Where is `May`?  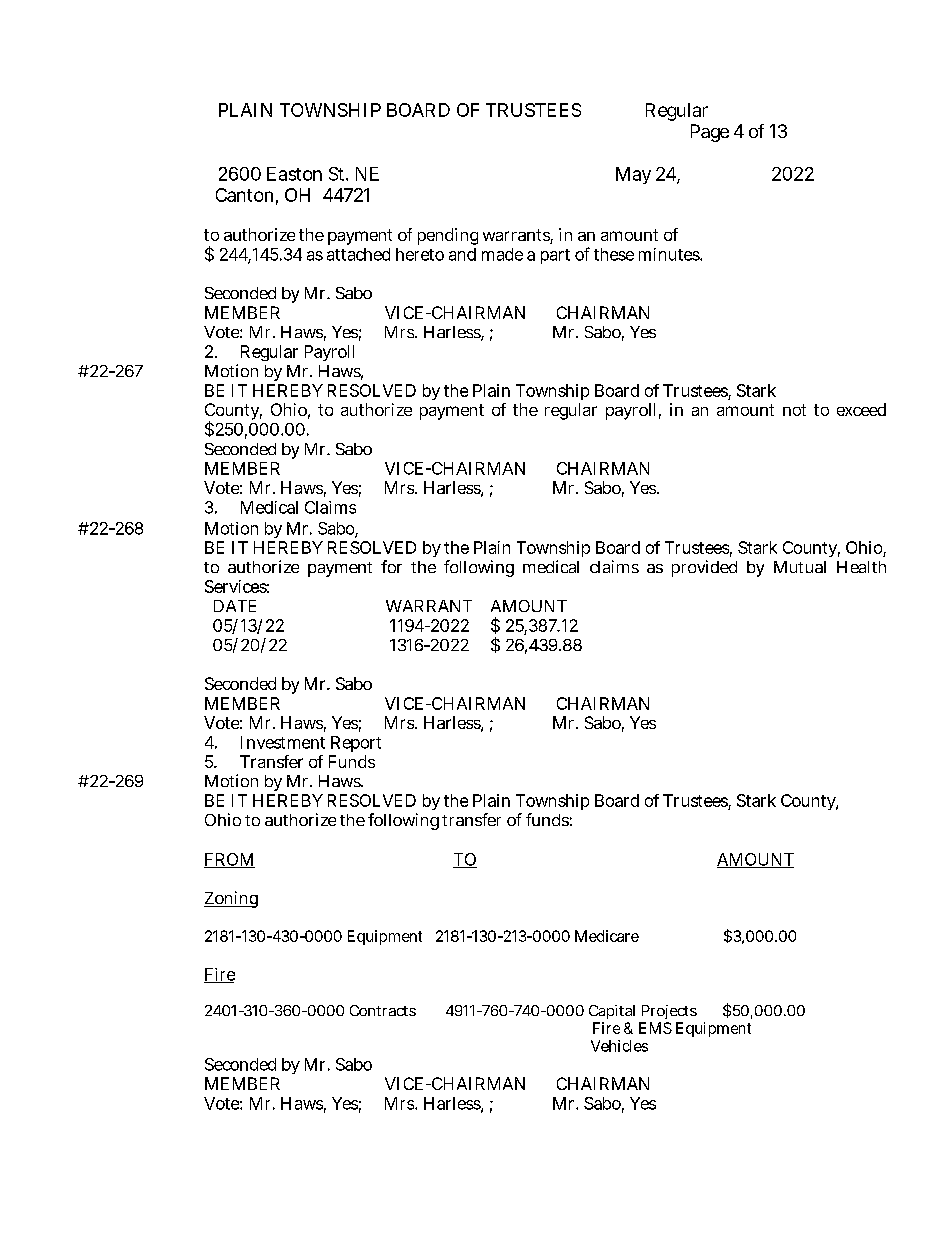 May is located at coordinates (633, 175).
